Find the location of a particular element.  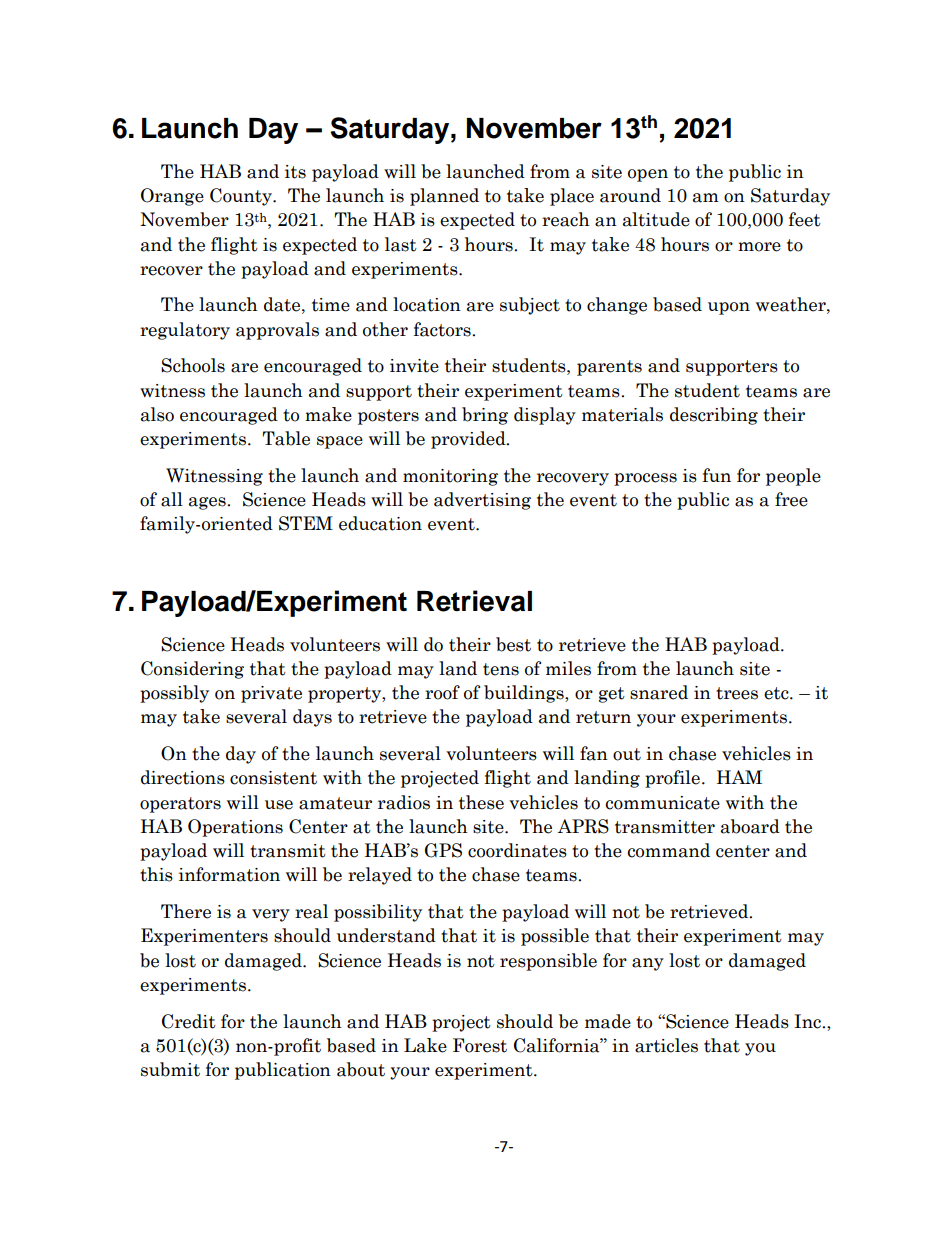

Considering is located at coordinates (192, 670).
